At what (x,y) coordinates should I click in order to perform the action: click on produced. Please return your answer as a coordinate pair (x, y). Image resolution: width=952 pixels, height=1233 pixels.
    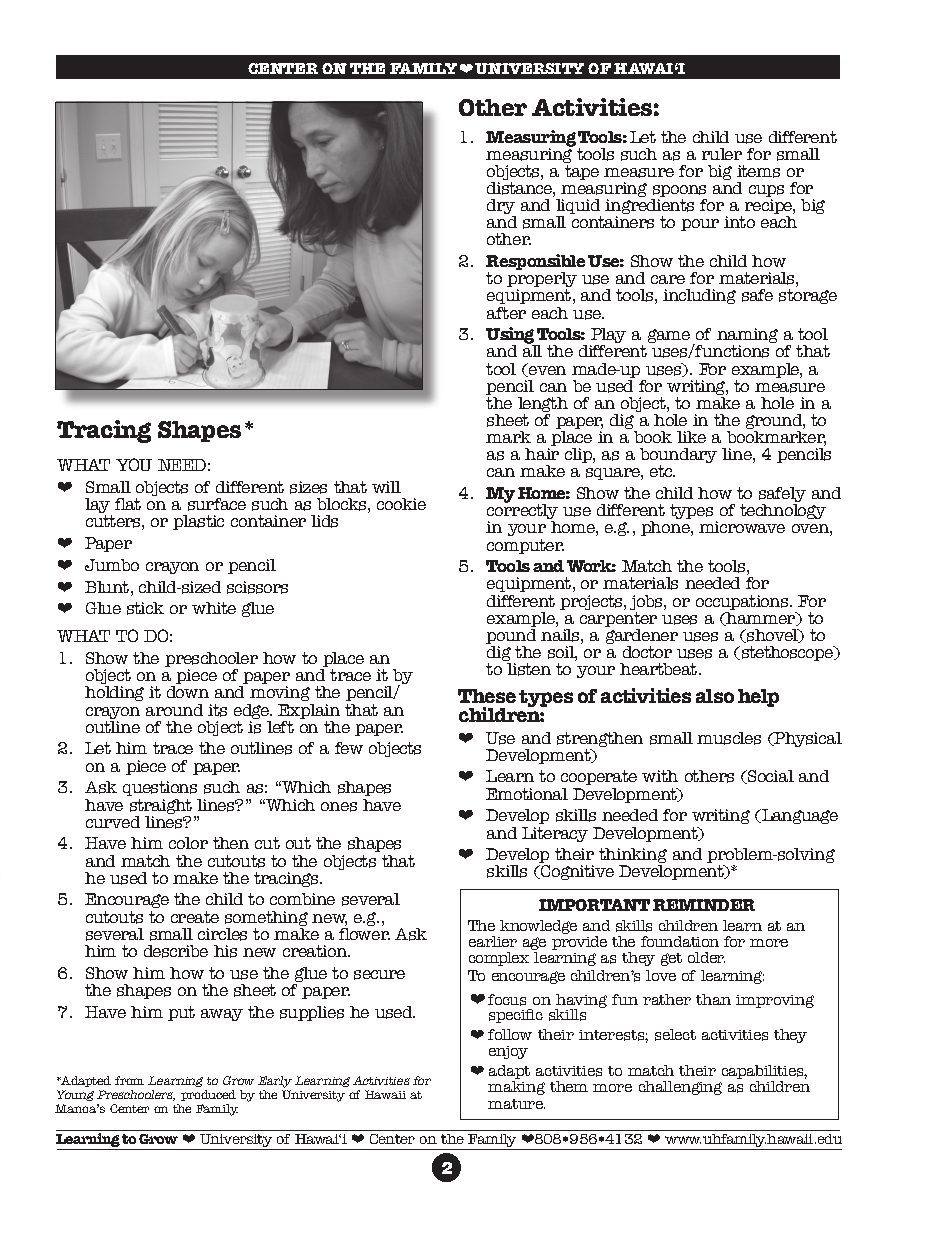
    Looking at the image, I should click on (208, 1097).
